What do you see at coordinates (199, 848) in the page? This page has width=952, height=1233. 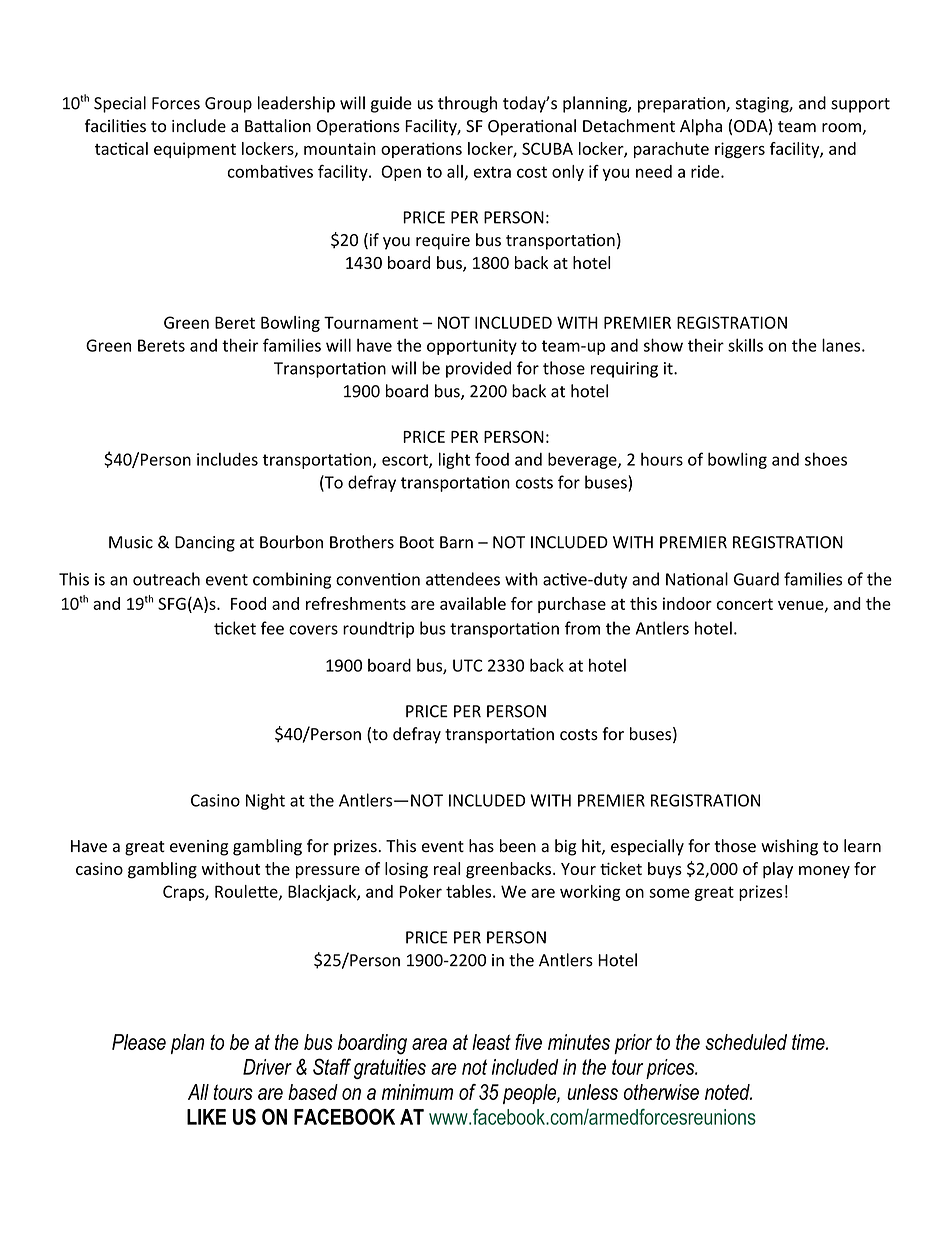 I see `evening` at bounding box center [199, 848].
